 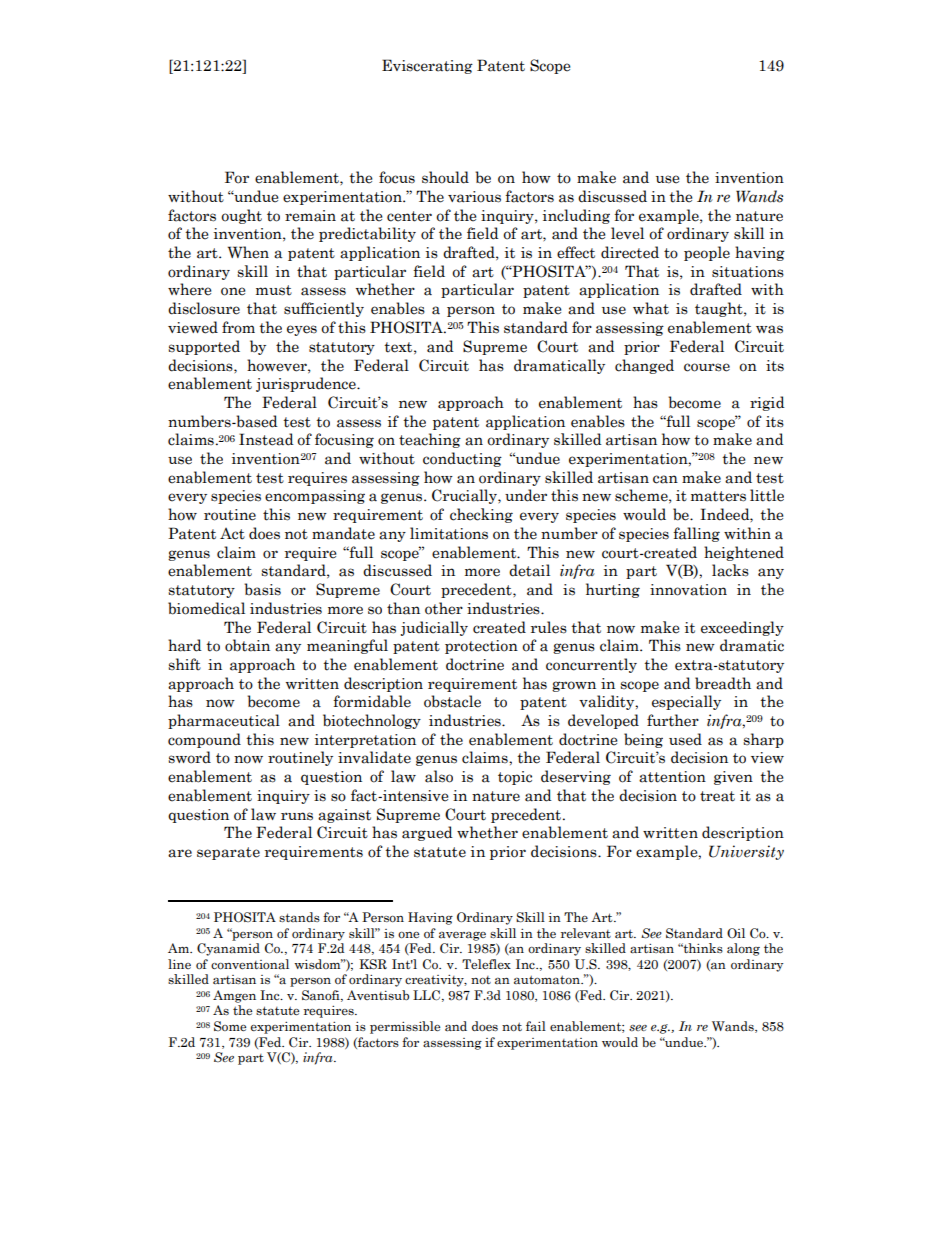 What do you see at coordinates (672, 777) in the screenshot?
I see `attention` at bounding box center [672, 777].
